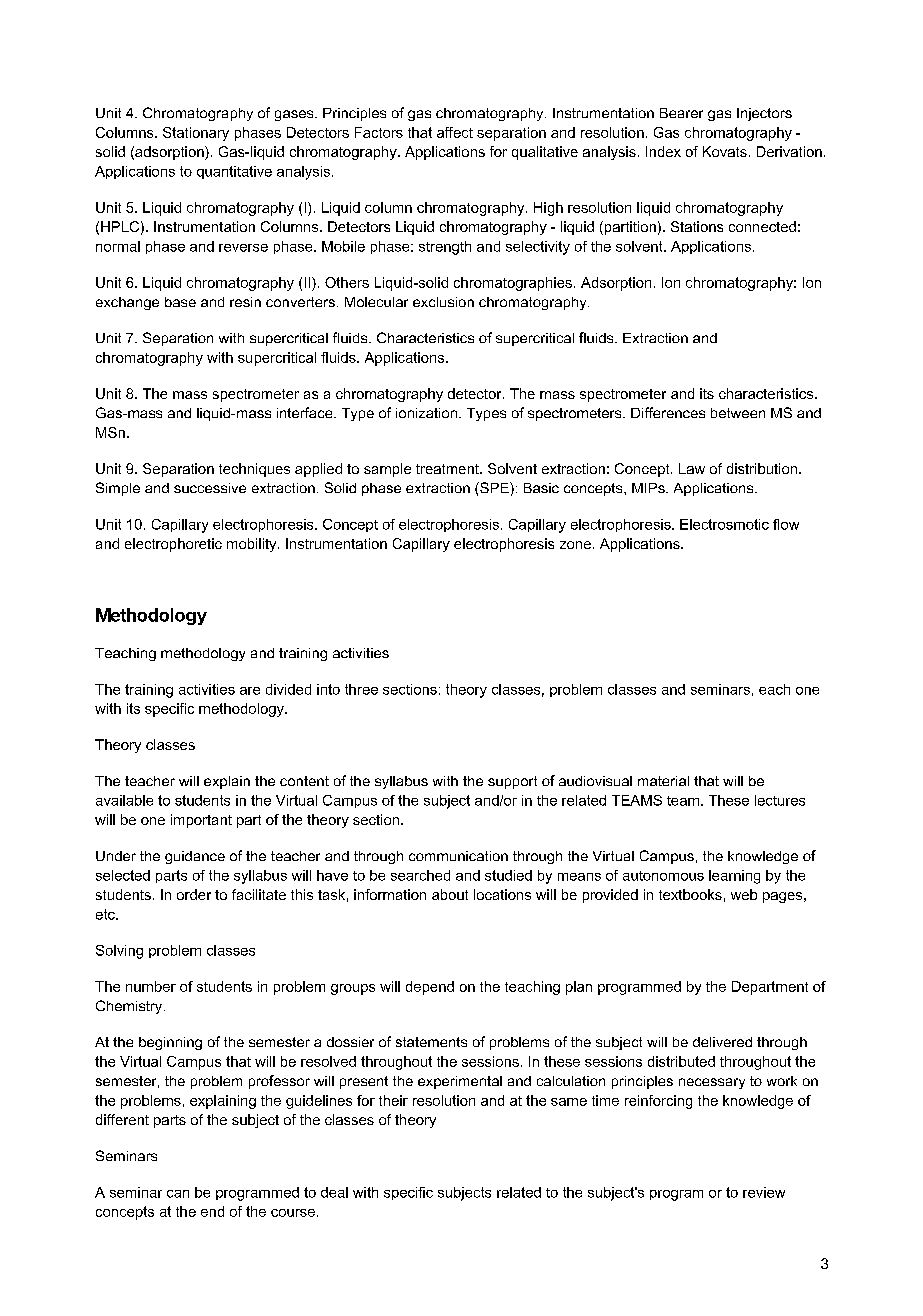  Describe the element at coordinates (455, 132) in the screenshot. I see `affect` at that location.
